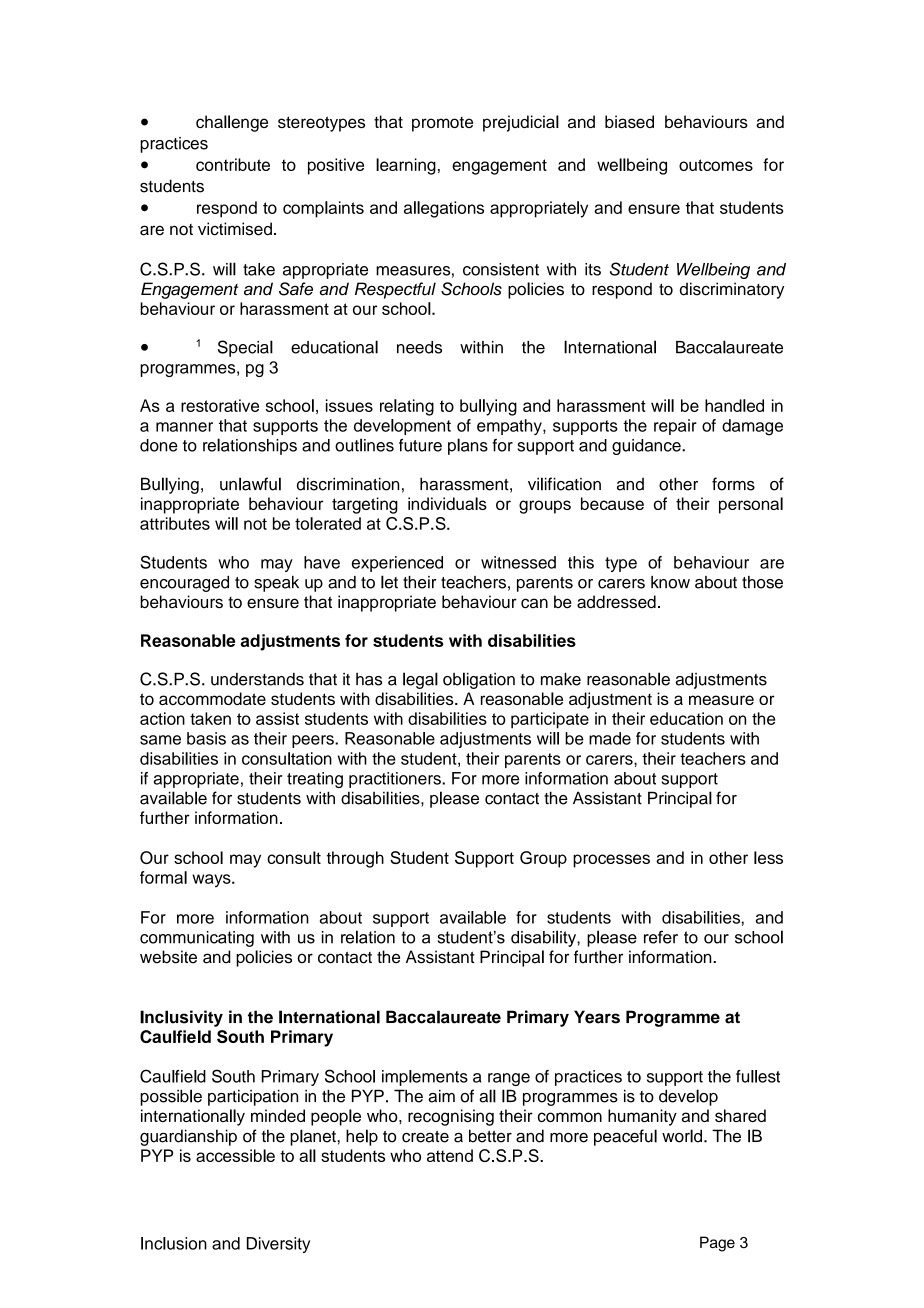  I want to click on made, so click(610, 738).
